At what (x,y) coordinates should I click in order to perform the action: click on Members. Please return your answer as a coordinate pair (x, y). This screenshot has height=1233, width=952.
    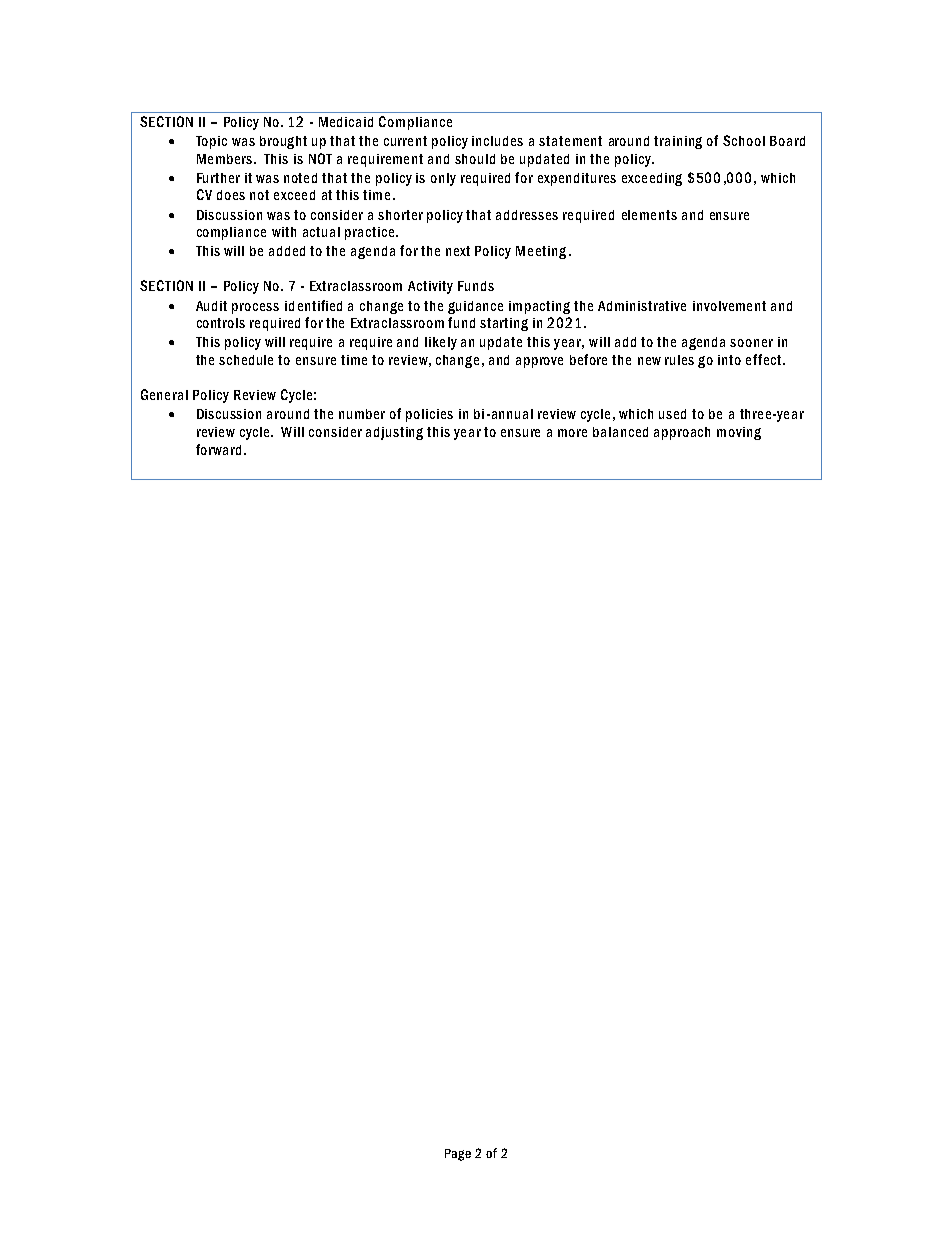
    Looking at the image, I should click on (226, 159).
